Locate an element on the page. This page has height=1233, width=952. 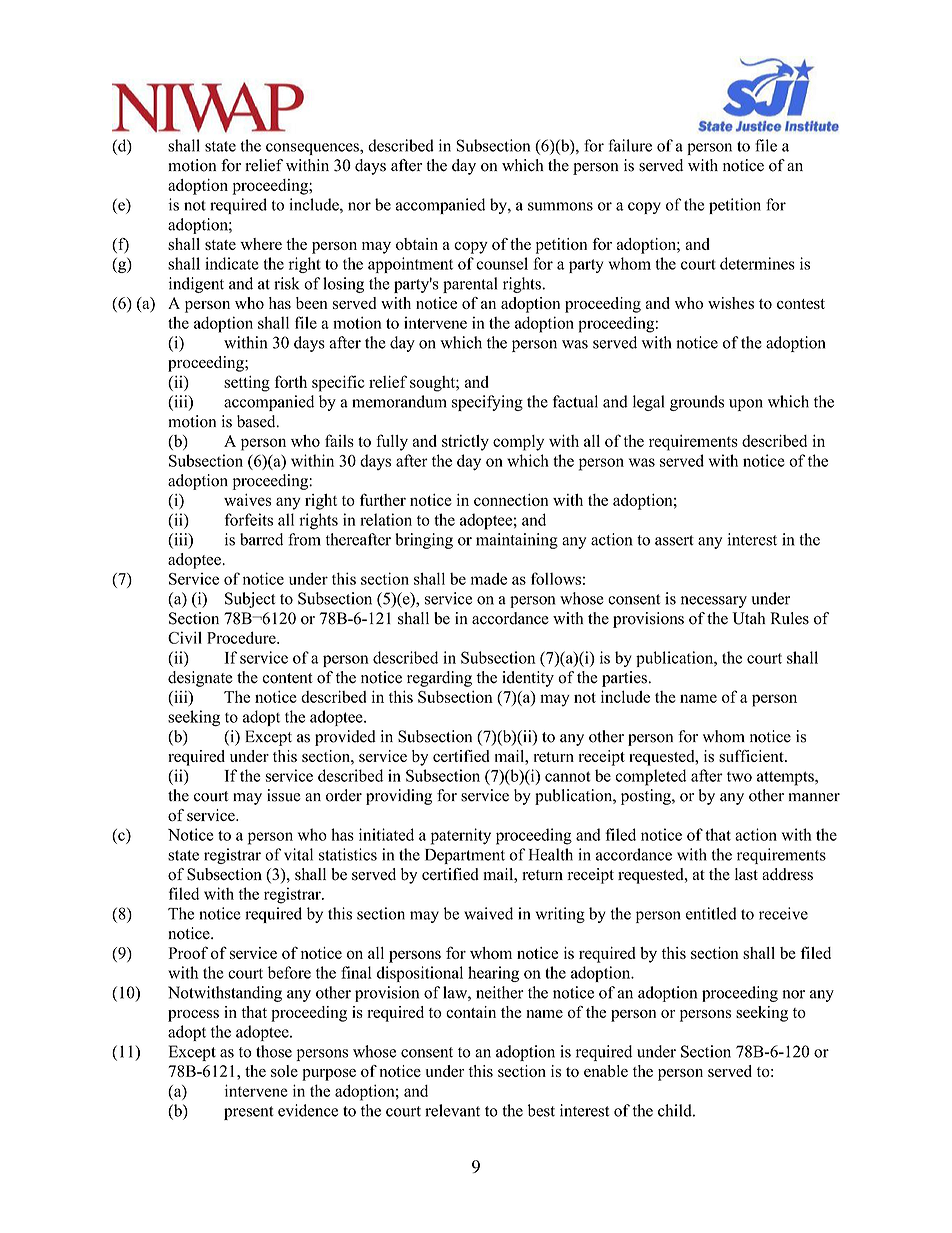
issue is located at coordinates (284, 795).
